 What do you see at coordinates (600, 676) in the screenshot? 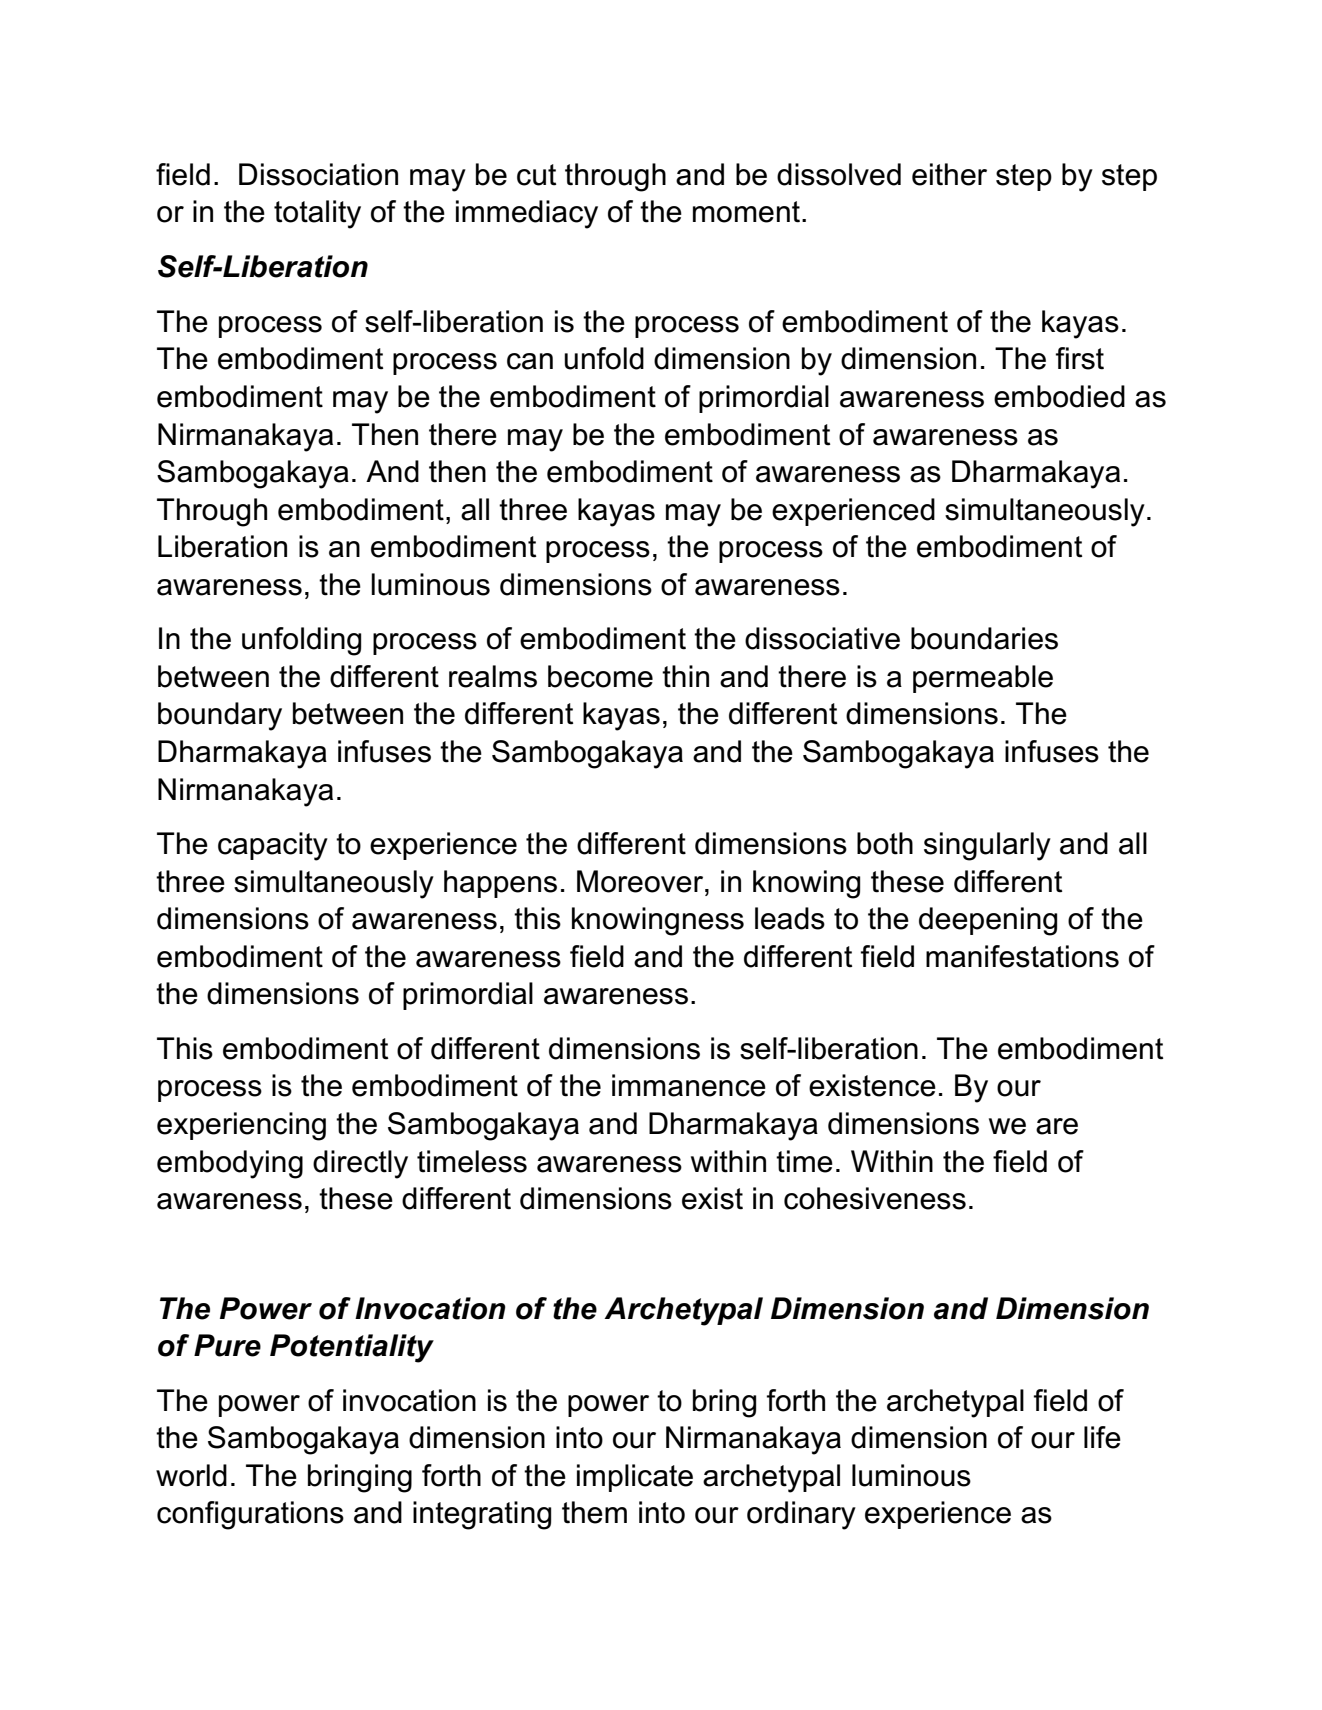
I see `become` at bounding box center [600, 676].
